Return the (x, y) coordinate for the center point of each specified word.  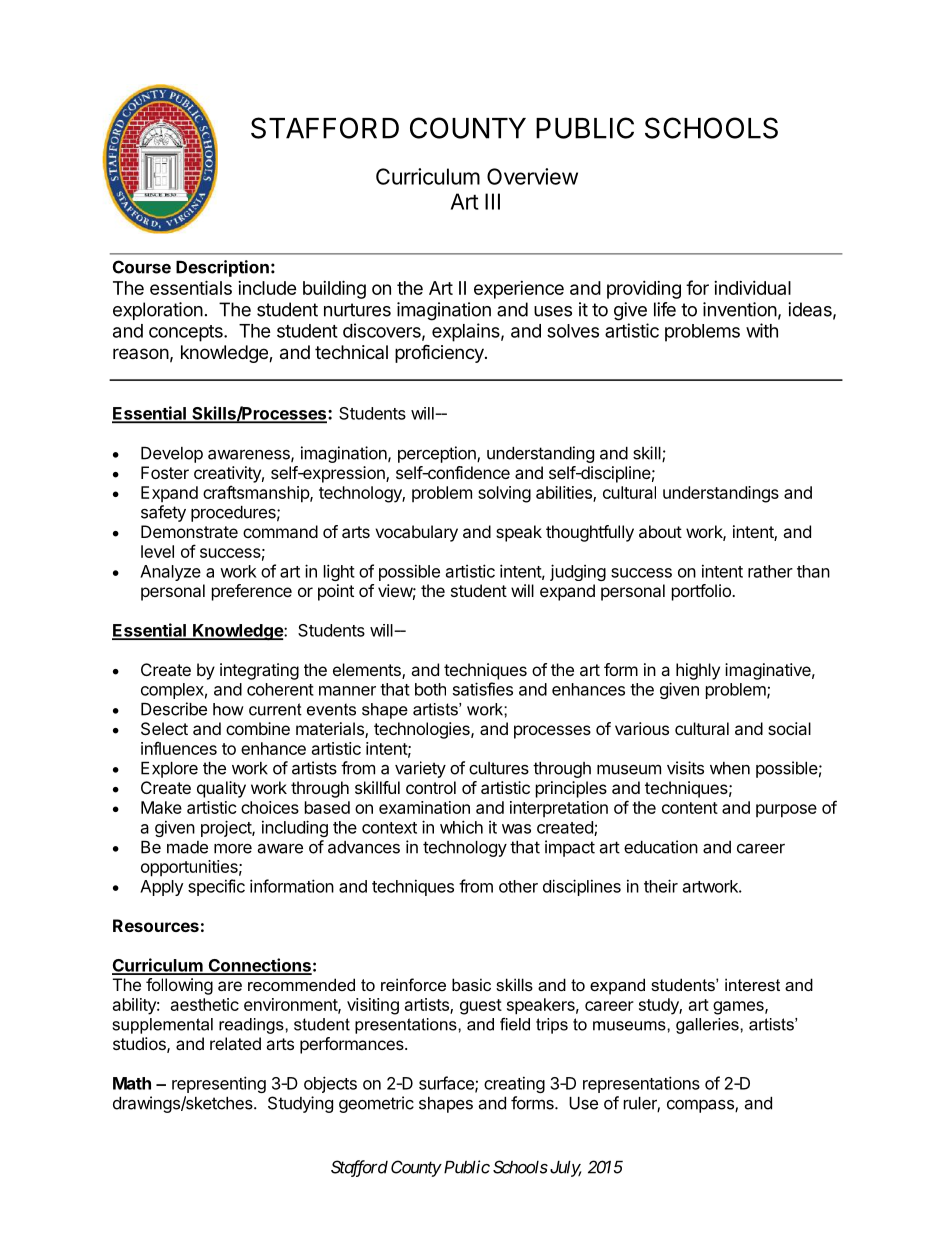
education (661, 847)
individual (752, 288)
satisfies (483, 689)
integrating (259, 671)
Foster (165, 472)
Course (142, 267)
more (233, 848)
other (518, 886)
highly (698, 671)
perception (438, 454)
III (492, 201)
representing (219, 1084)
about (660, 531)
